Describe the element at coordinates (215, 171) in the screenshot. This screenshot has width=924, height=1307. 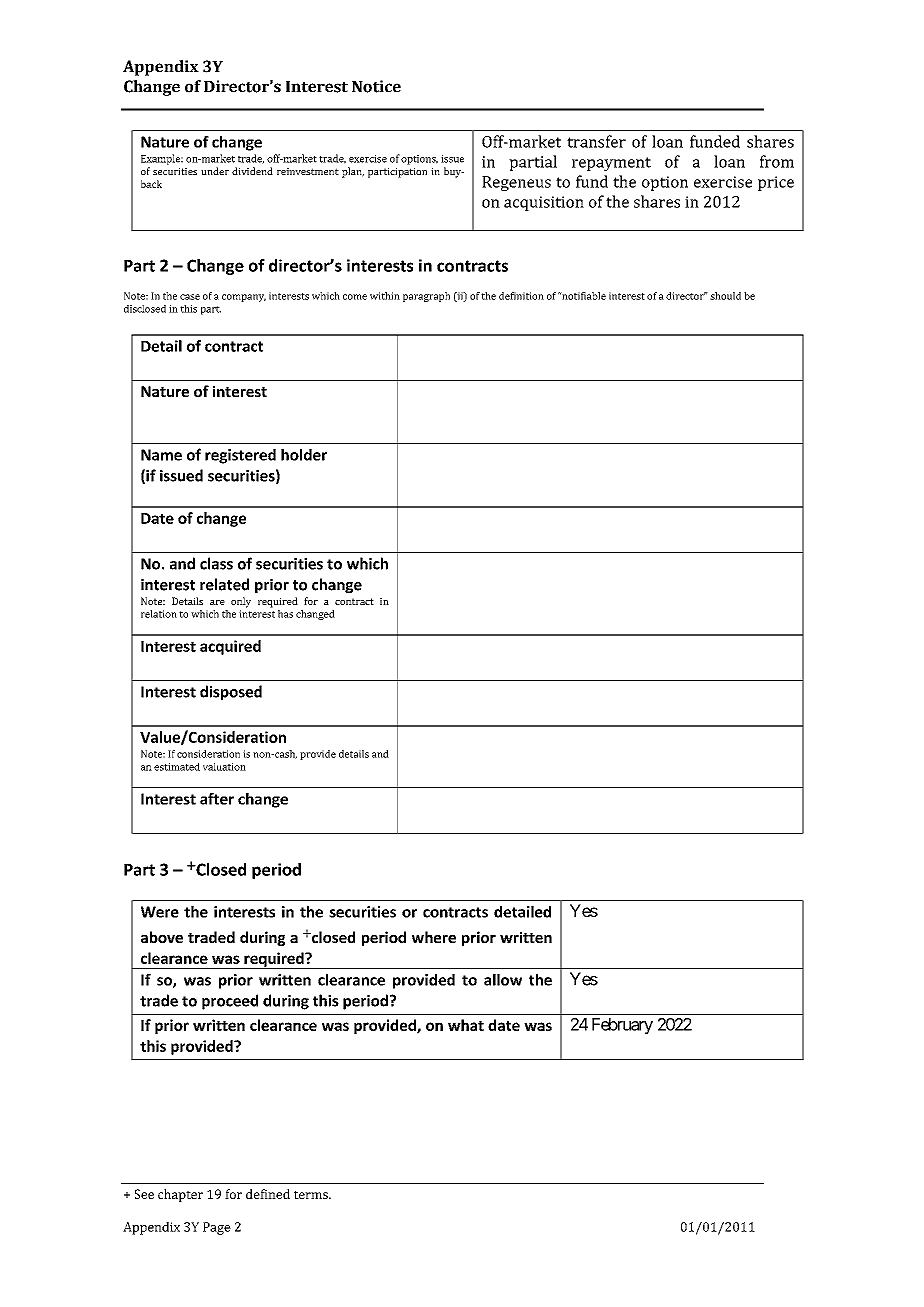
I see `under` at that location.
